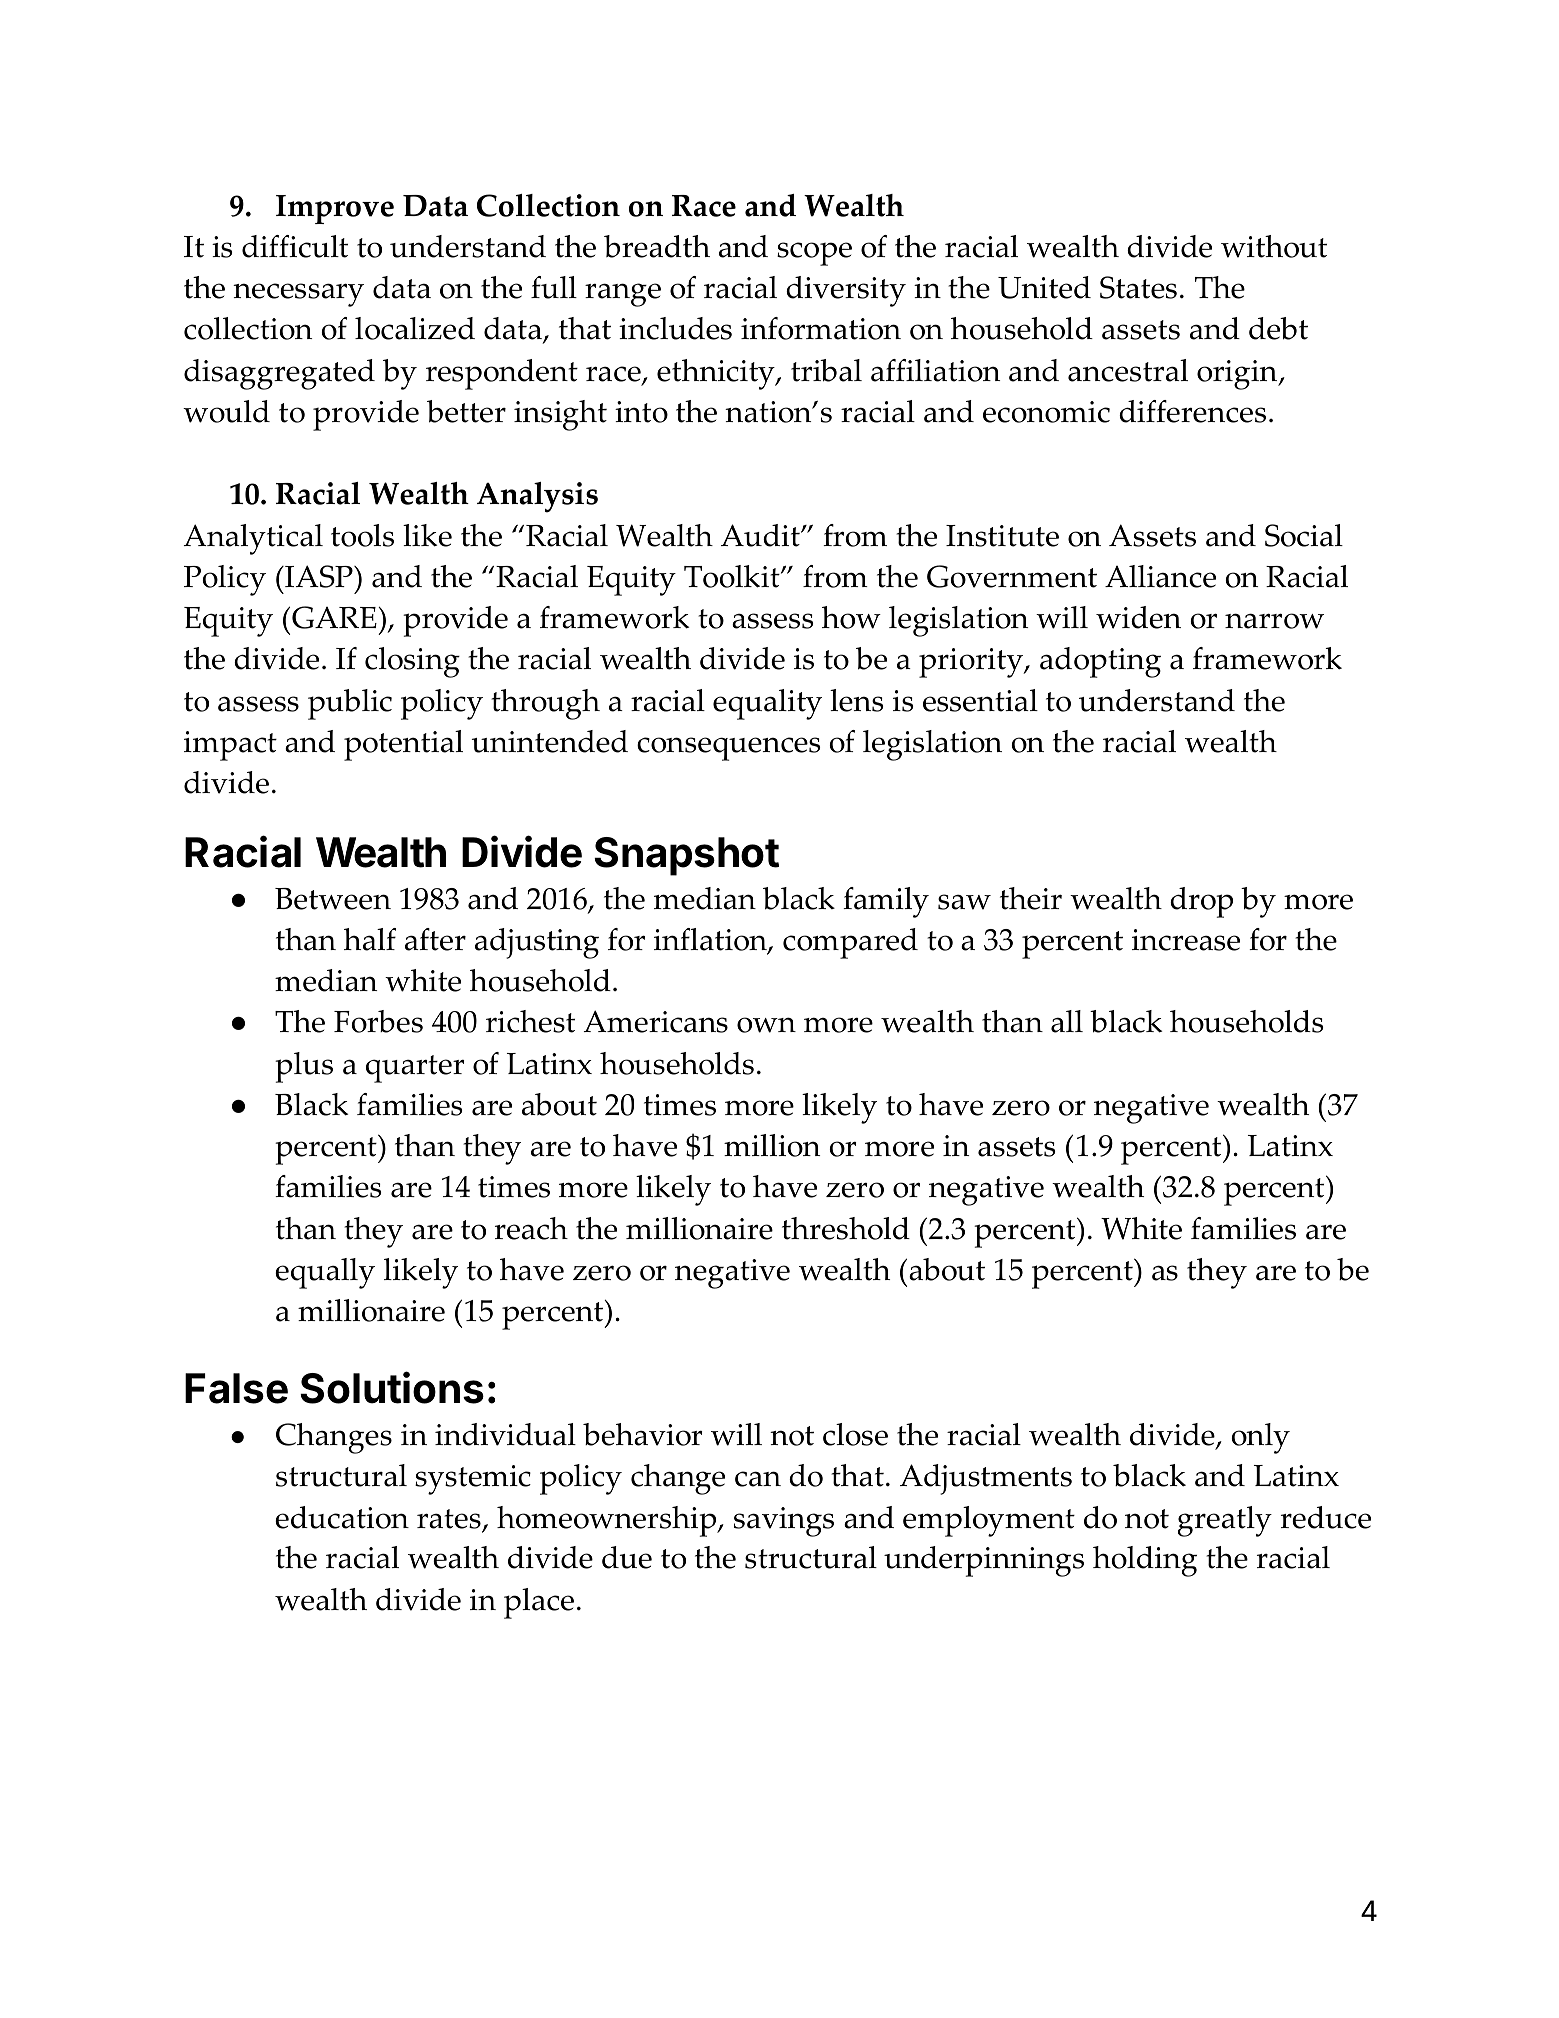  What do you see at coordinates (846, 1228) in the image?
I see `threshold` at bounding box center [846, 1228].
